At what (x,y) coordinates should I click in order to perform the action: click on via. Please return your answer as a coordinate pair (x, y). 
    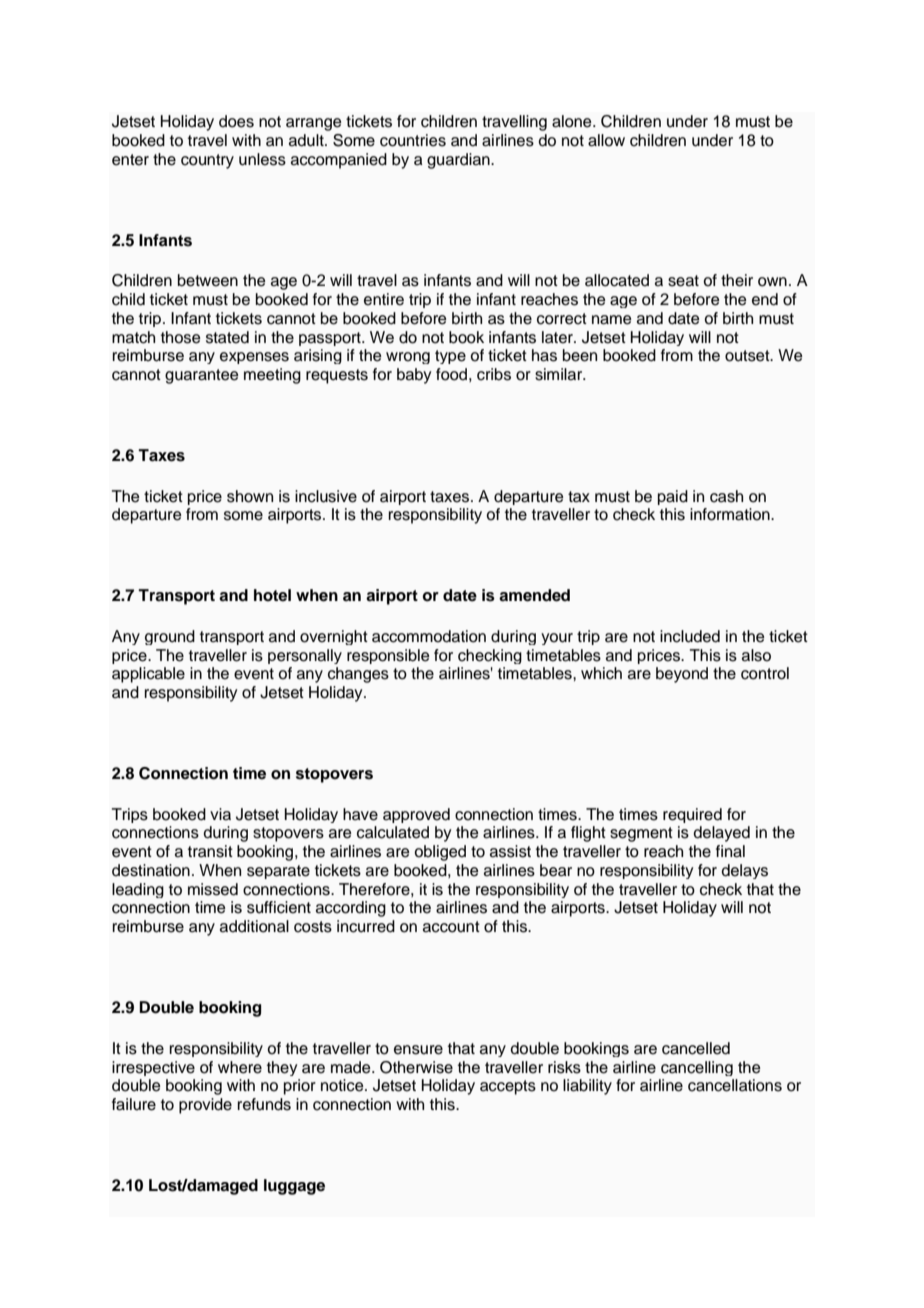
    Looking at the image, I should click on (220, 814).
